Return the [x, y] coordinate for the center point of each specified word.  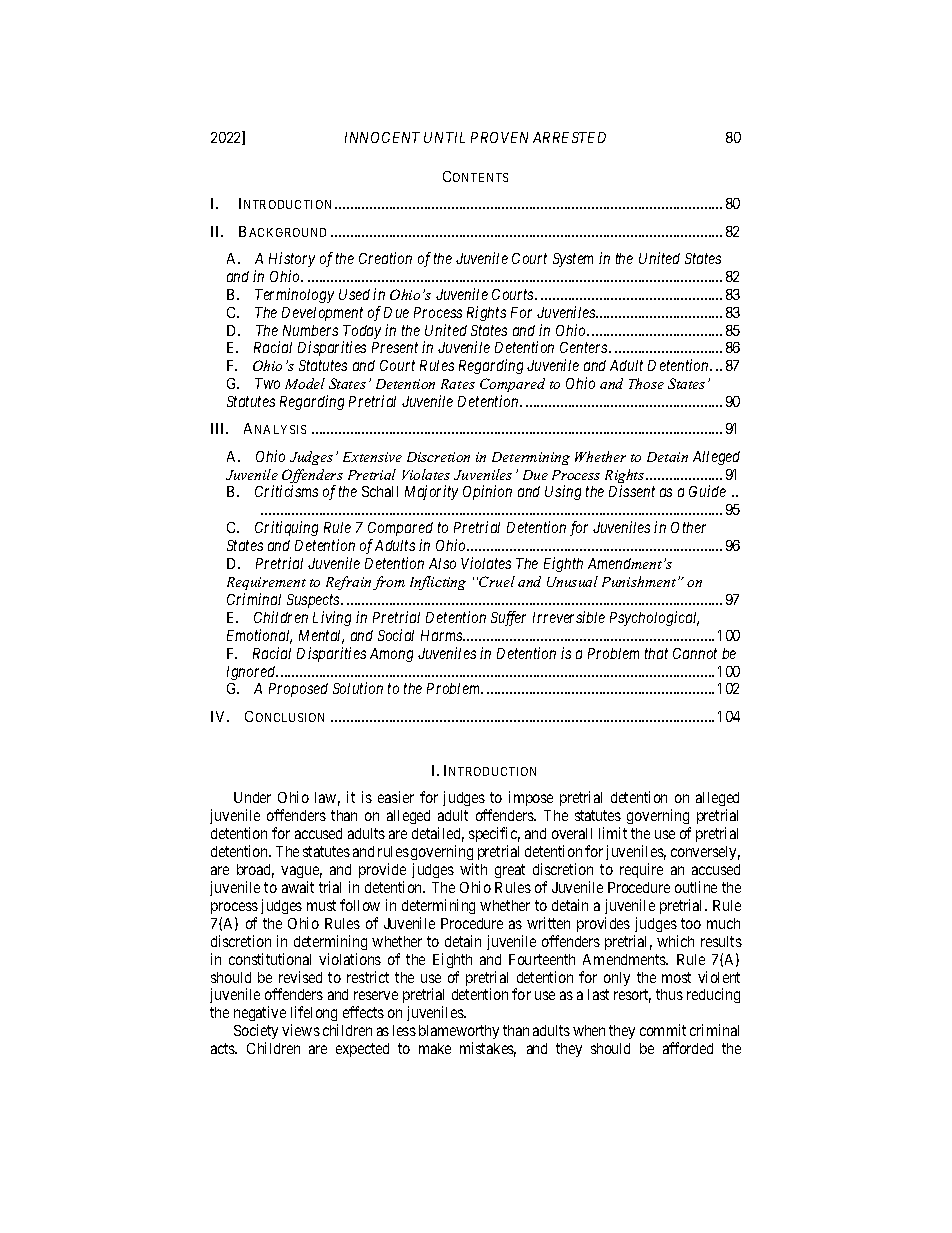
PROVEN [499, 137]
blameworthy [459, 1034]
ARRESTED [569, 137]
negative [260, 1015]
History [292, 259]
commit [663, 1030]
